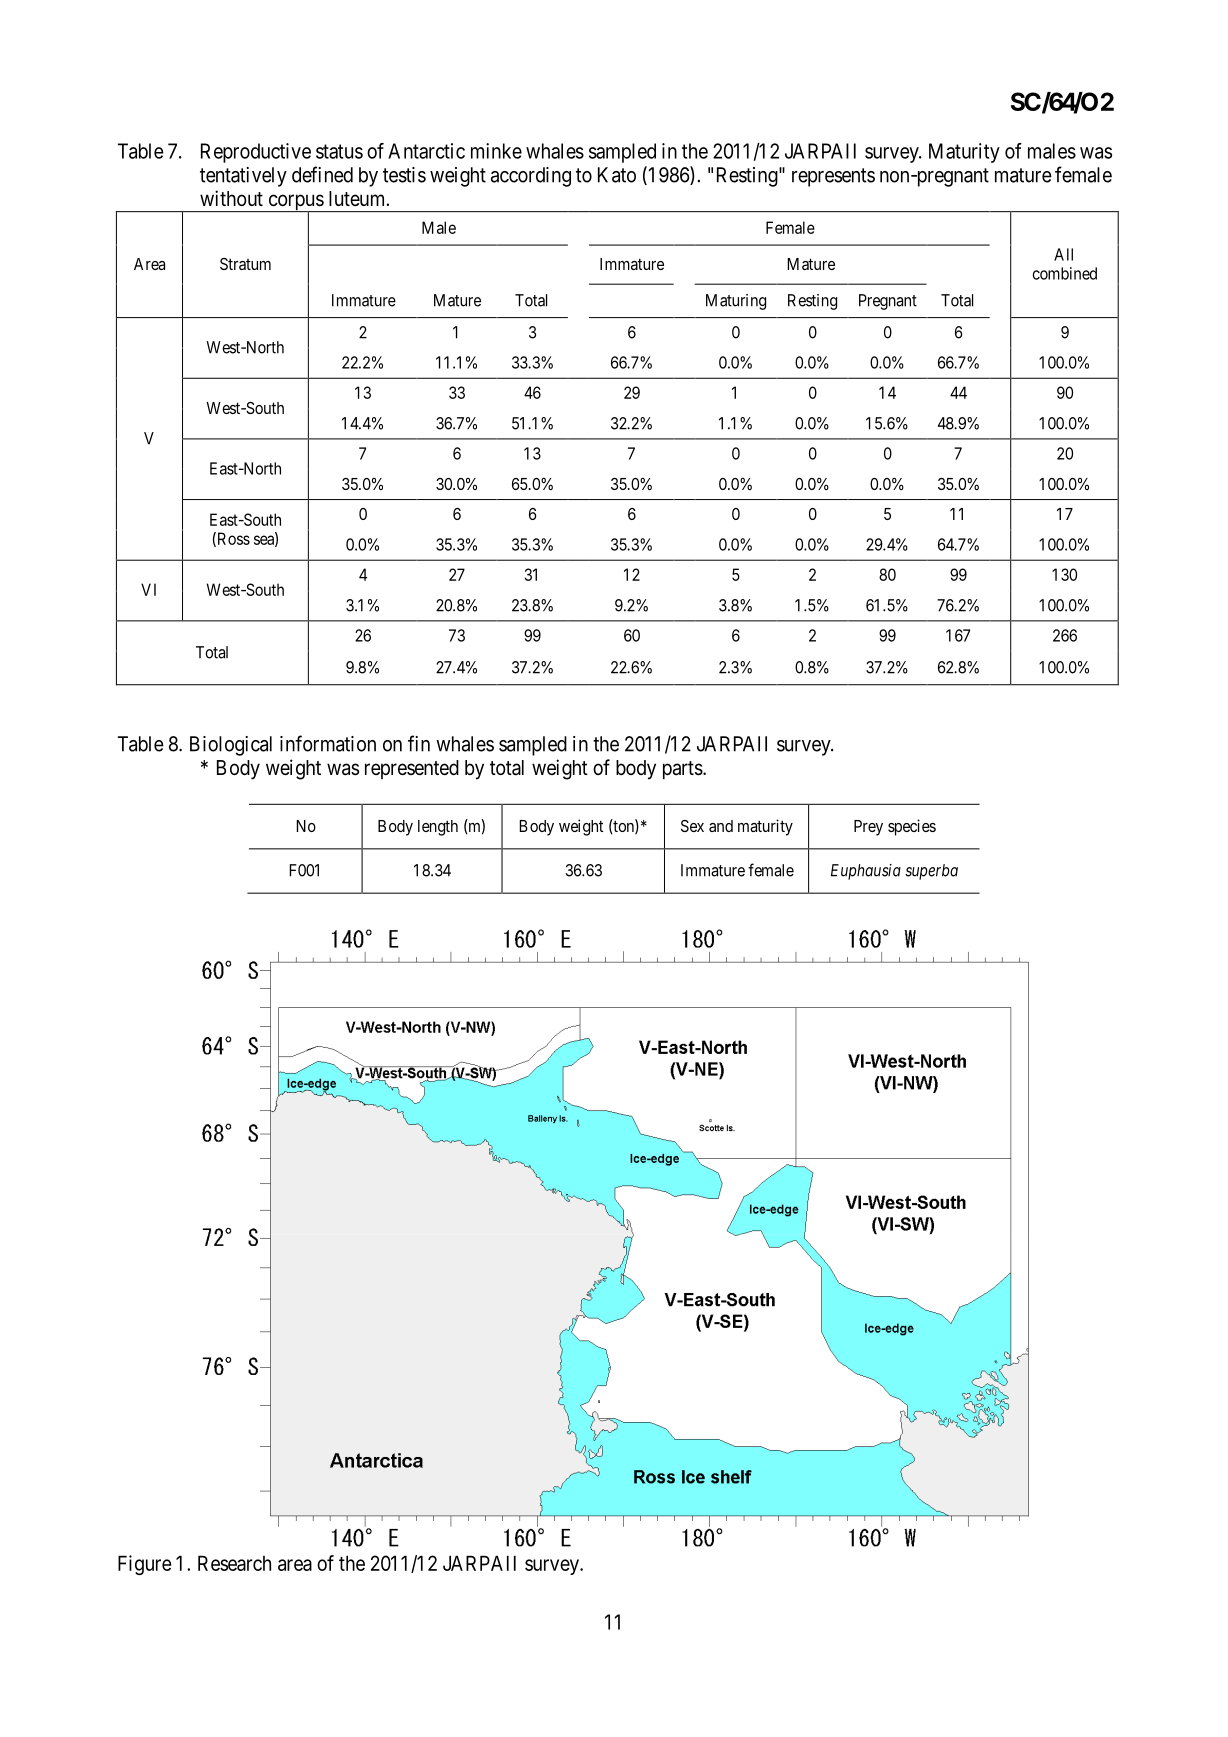  I want to click on represents, so click(833, 177).
